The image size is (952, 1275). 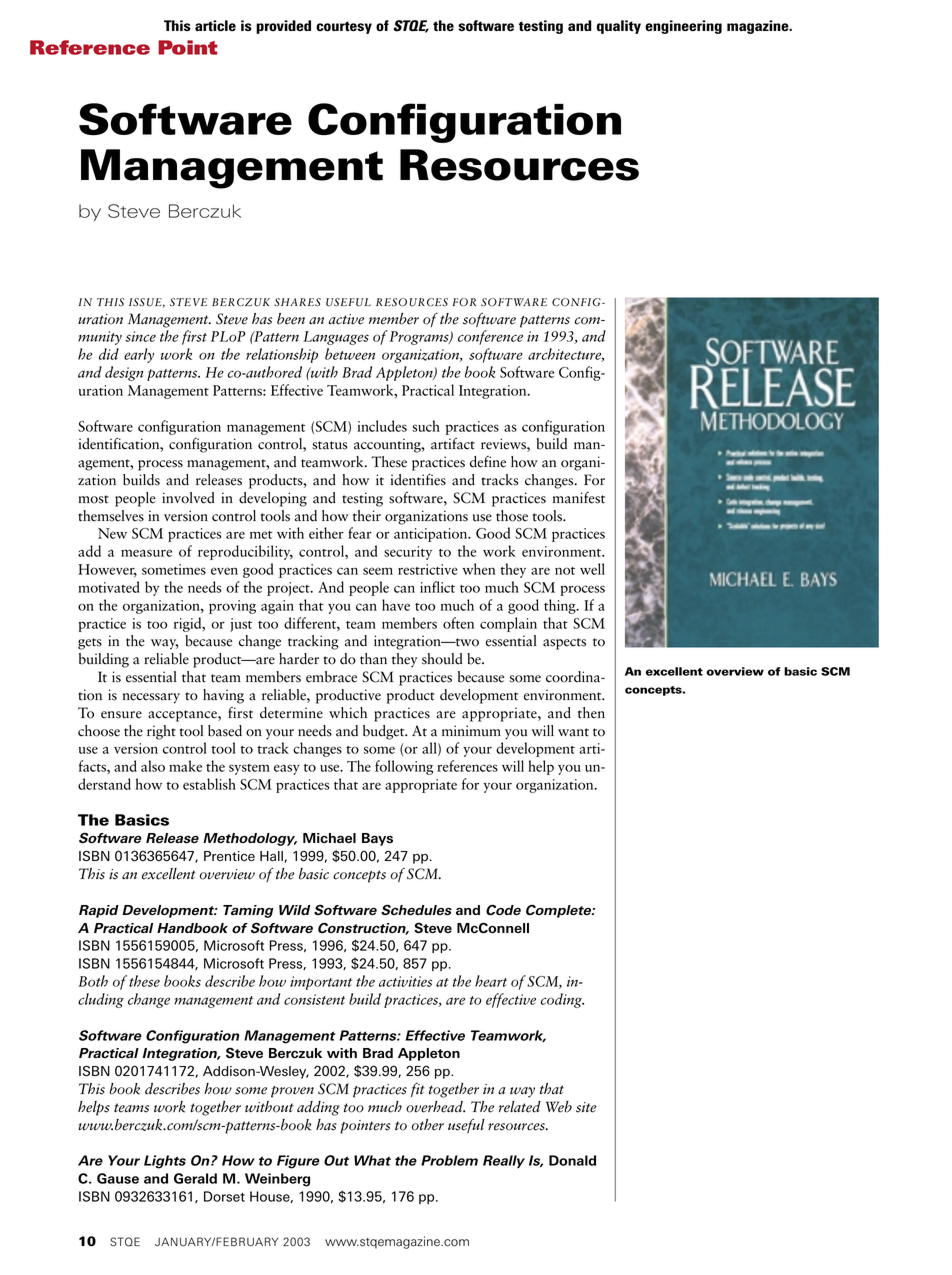 What do you see at coordinates (573, 732) in the screenshot?
I see `want` at bounding box center [573, 732].
